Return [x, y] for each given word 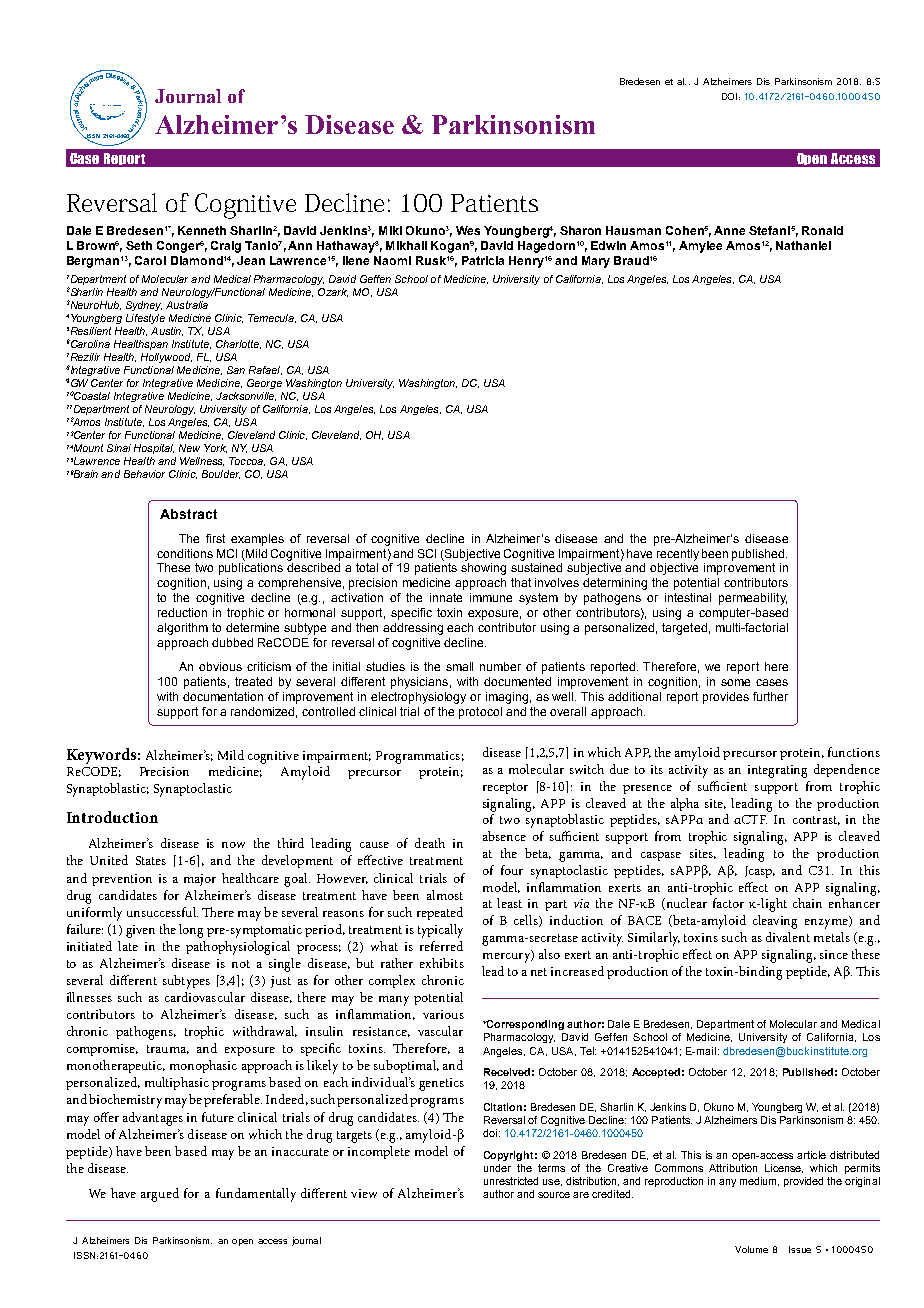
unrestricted [511, 1181]
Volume [751, 1249]
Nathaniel [803, 245]
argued [160, 1195]
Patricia [483, 260]
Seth [139, 245]
